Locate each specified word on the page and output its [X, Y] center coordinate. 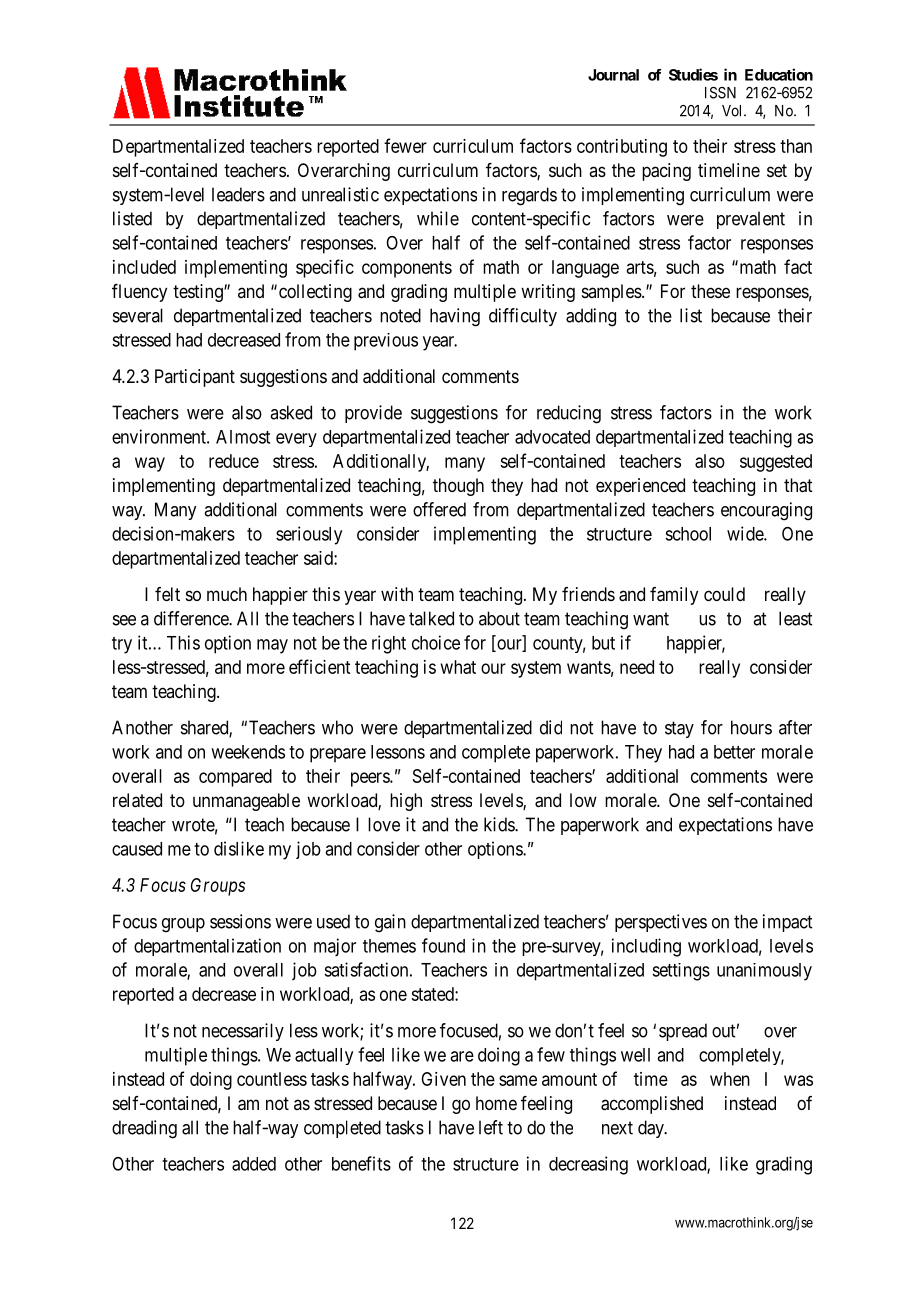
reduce [234, 461]
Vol [733, 111]
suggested [776, 463]
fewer [405, 145]
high [406, 802]
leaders [238, 194]
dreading [144, 1129]
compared [235, 778]
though [458, 487]
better [734, 752]
